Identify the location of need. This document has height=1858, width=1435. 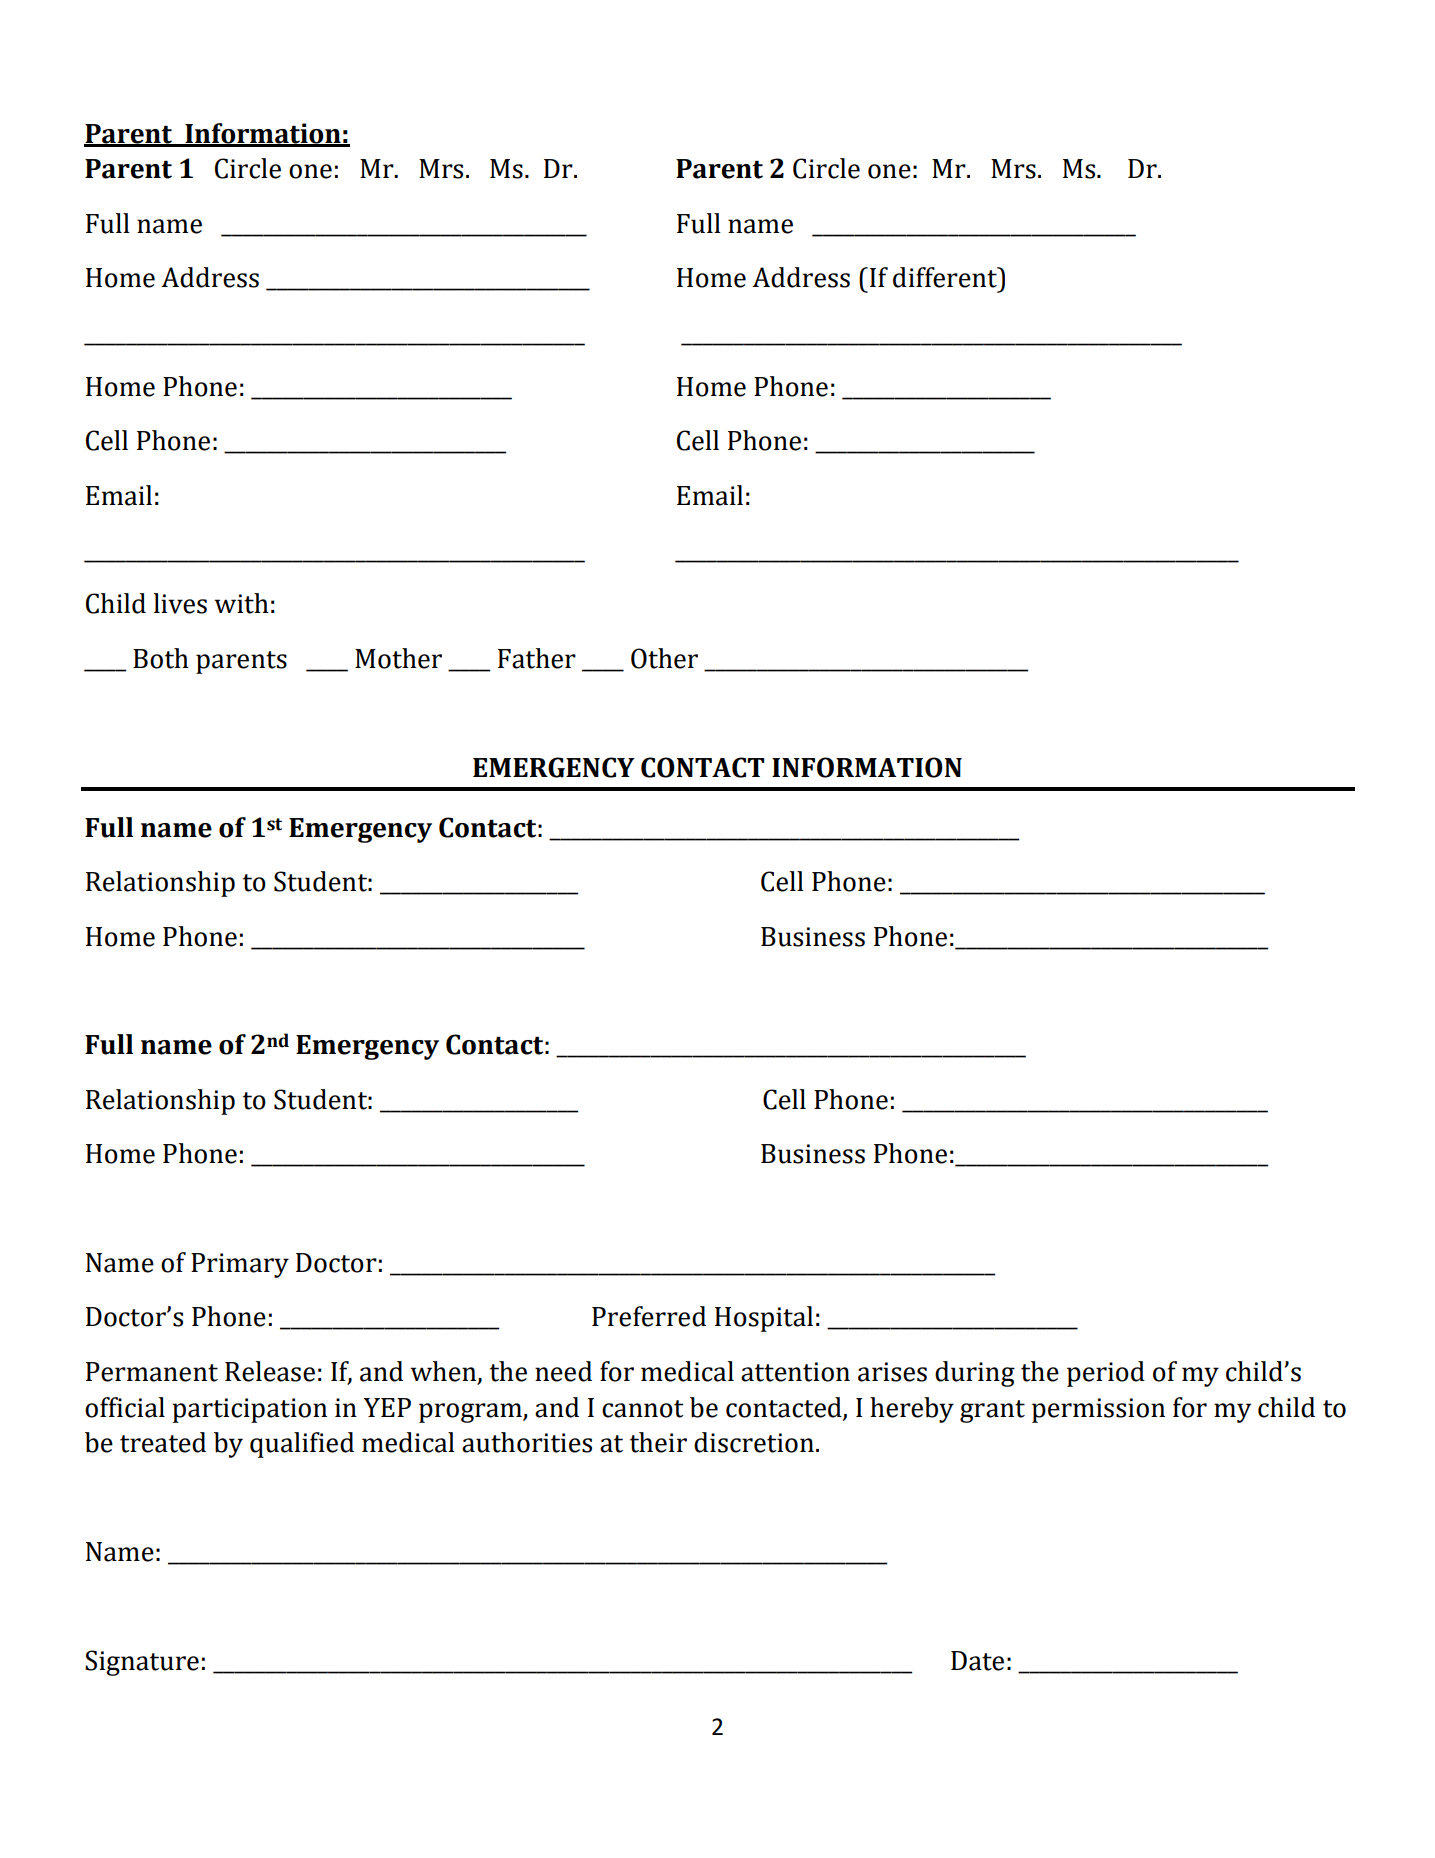
(563, 1371).
